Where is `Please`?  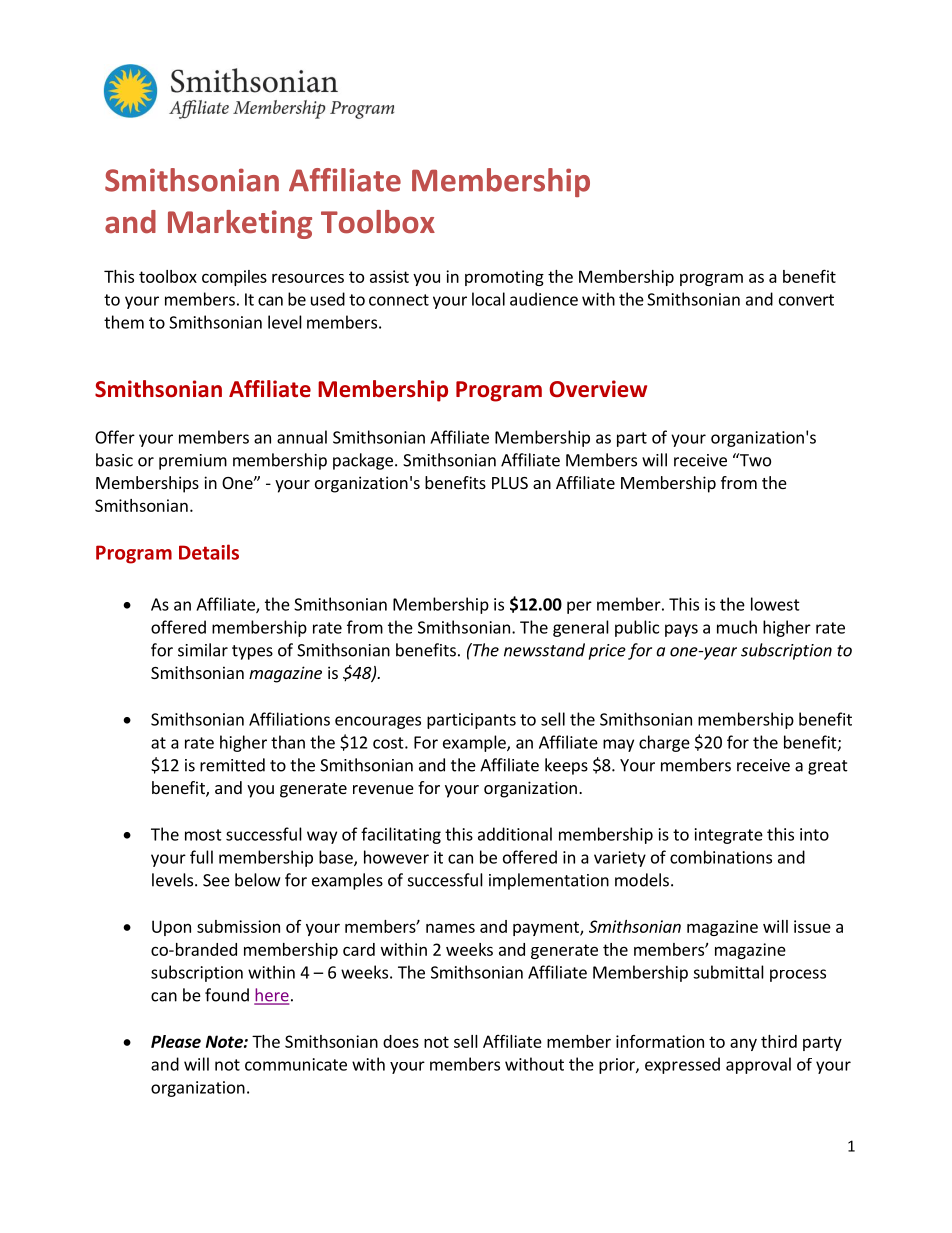 Please is located at coordinates (176, 1041).
